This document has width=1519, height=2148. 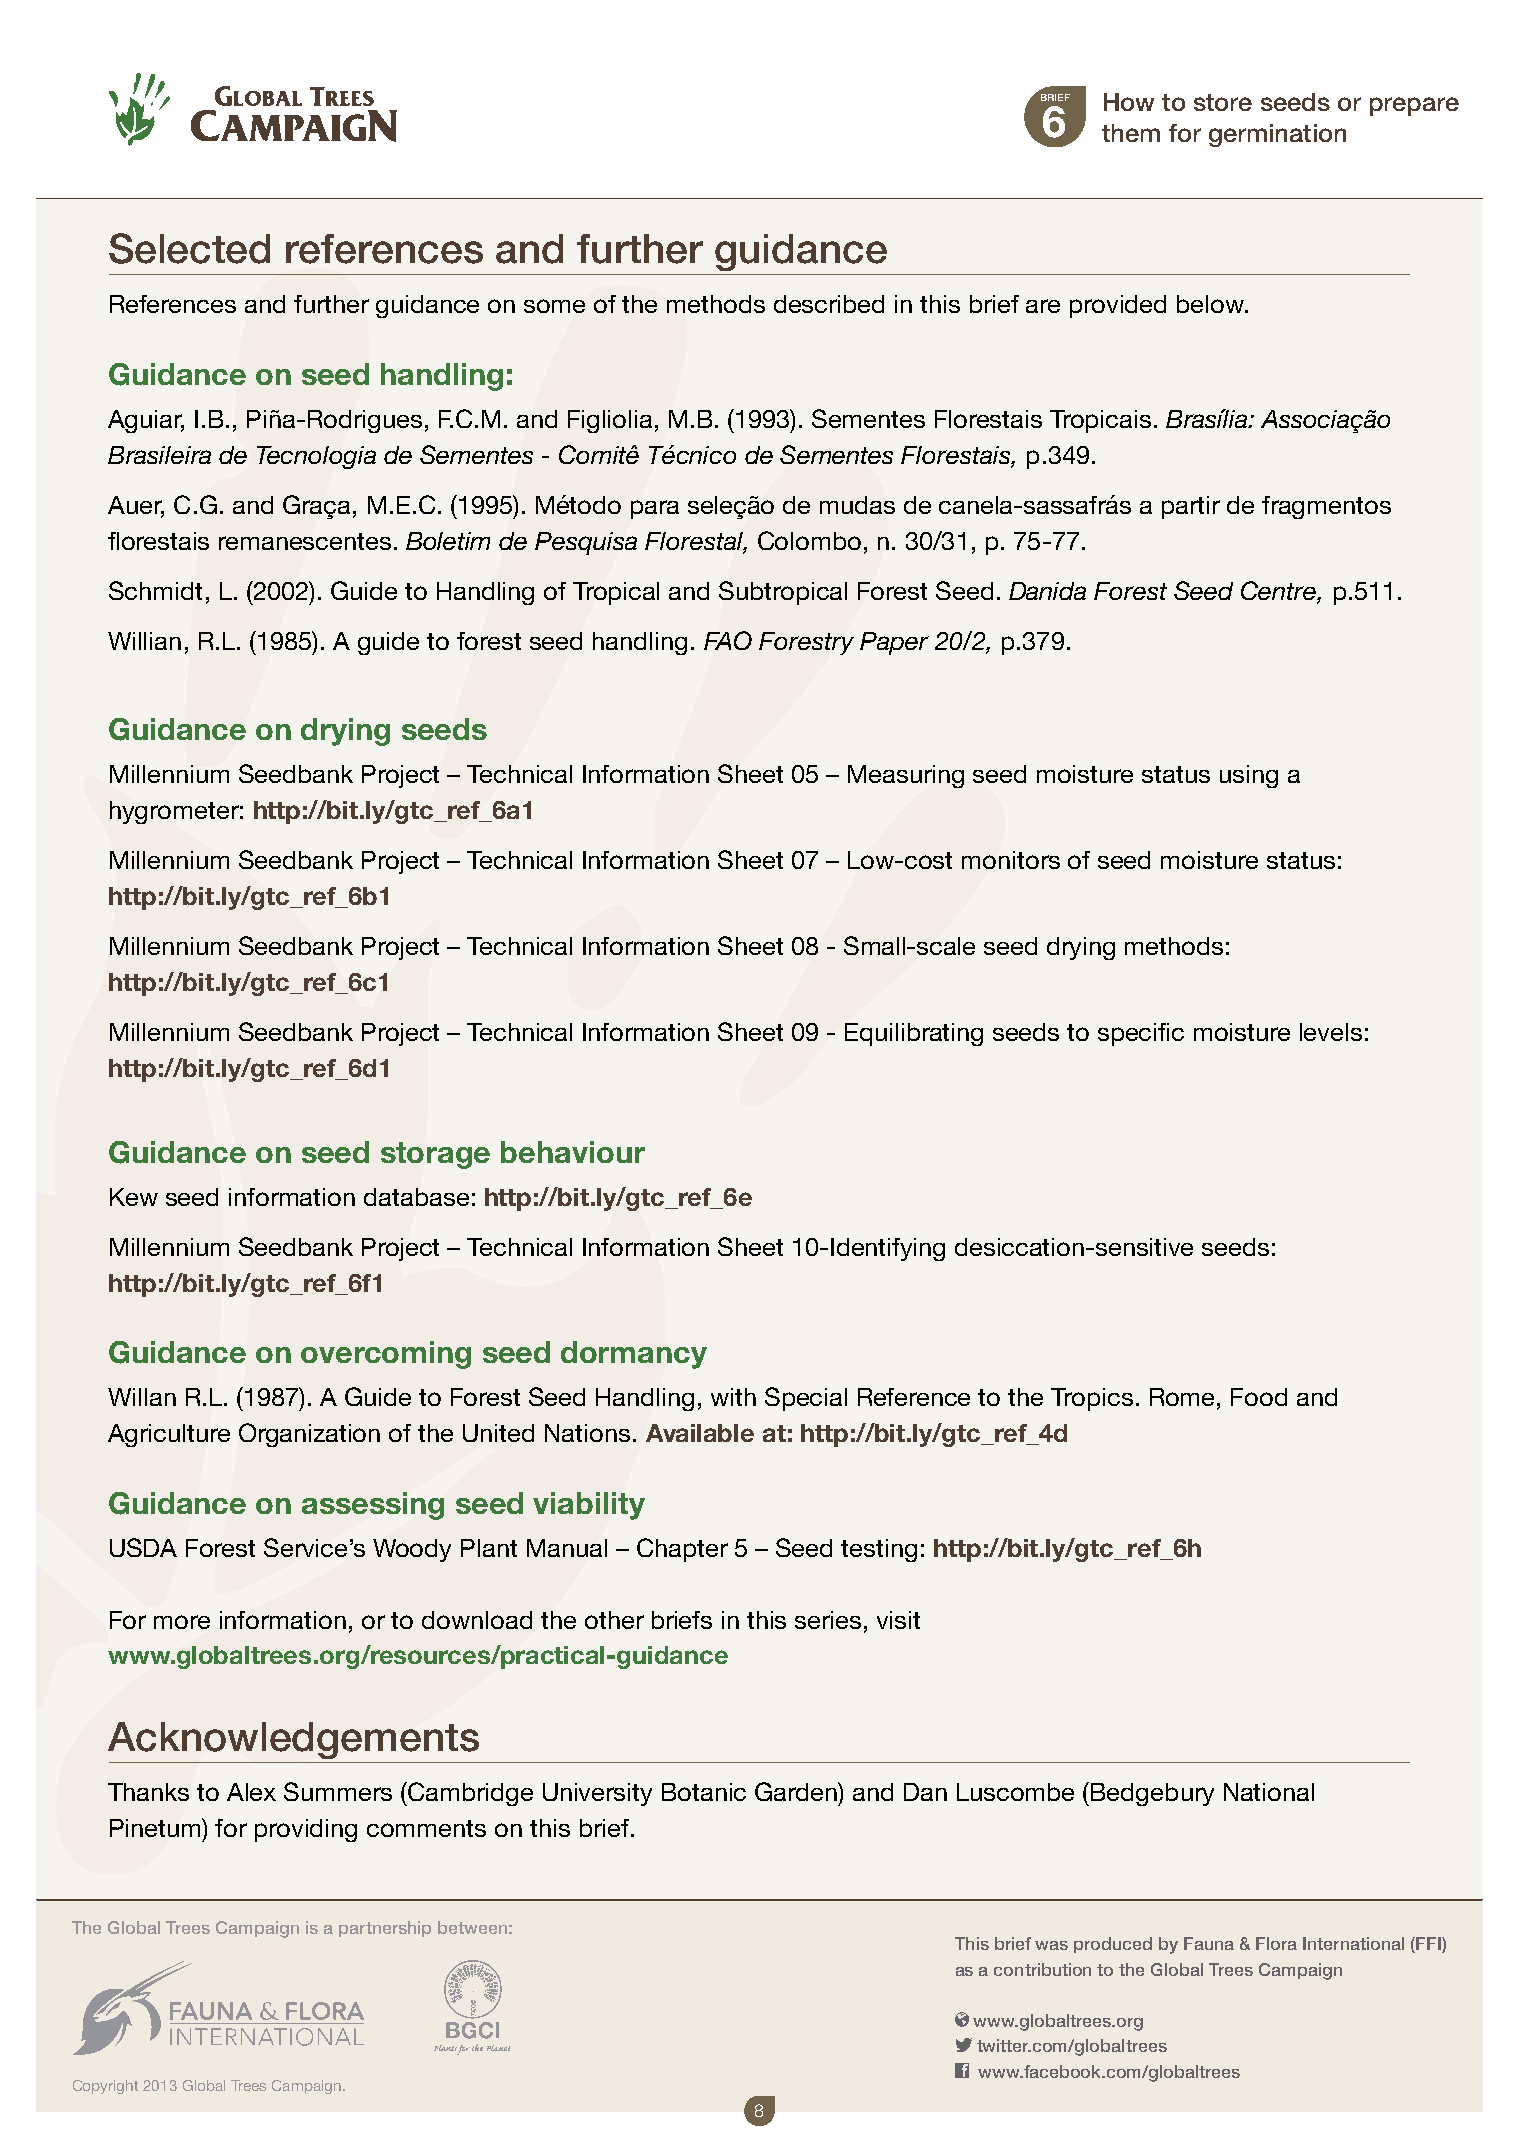 What do you see at coordinates (1249, 776) in the document?
I see `using` at bounding box center [1249, 776].
